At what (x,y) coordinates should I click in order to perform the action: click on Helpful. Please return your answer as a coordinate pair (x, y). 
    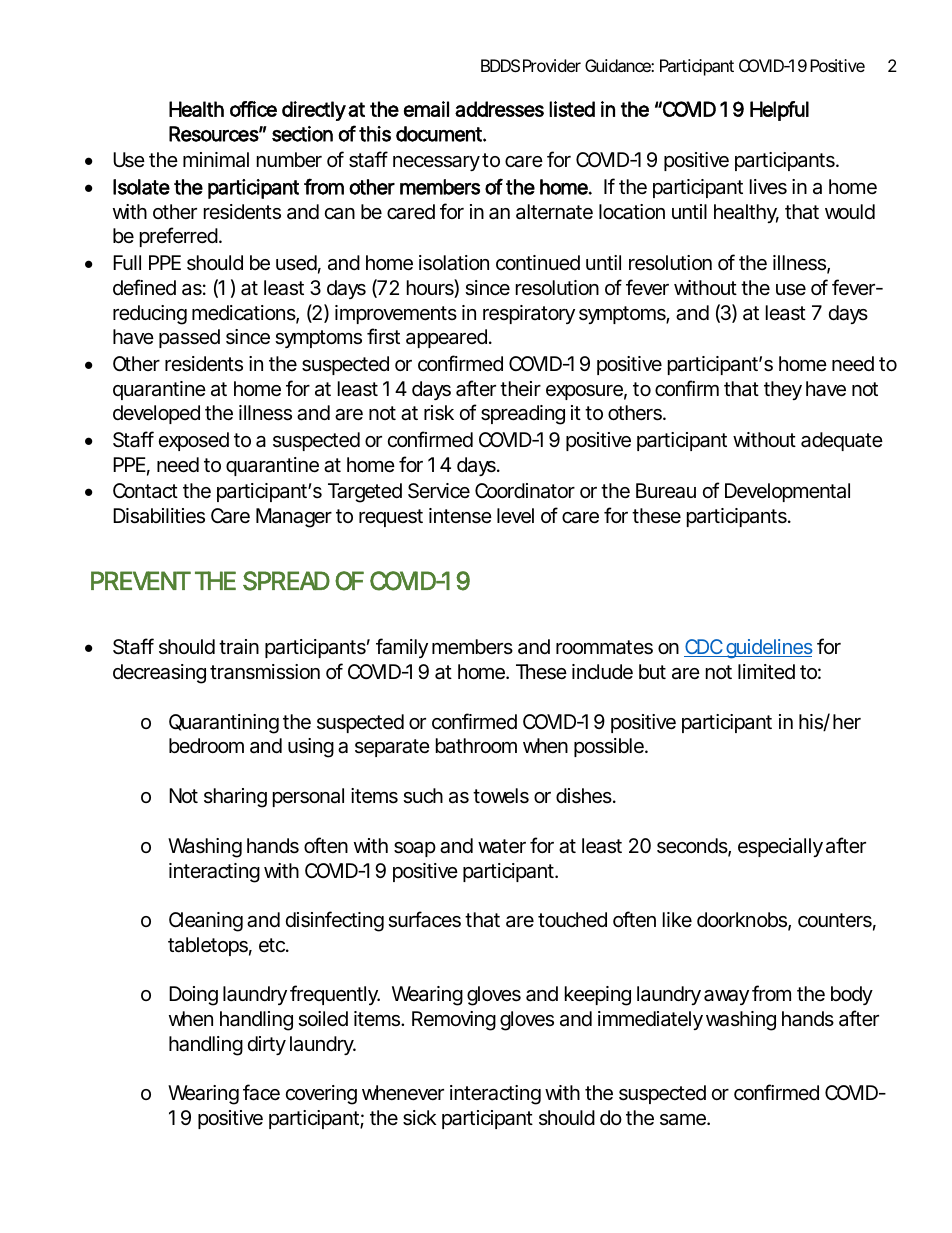
    Looking at the image, I should click on (779, 111).
